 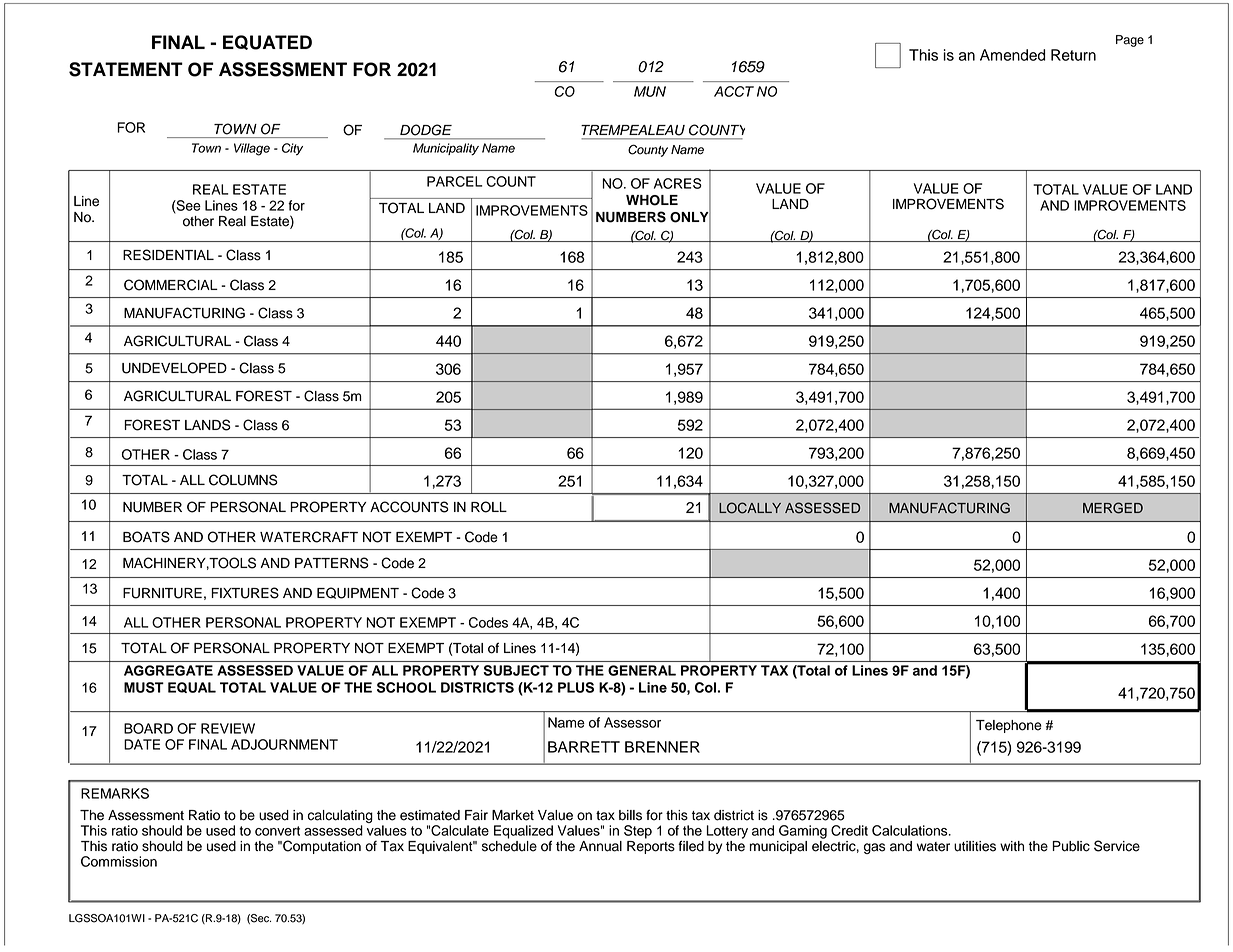 What do you see at coordinates (638, 832) in the screenshot?
I see `Step` at bounding box center [638, 832].
